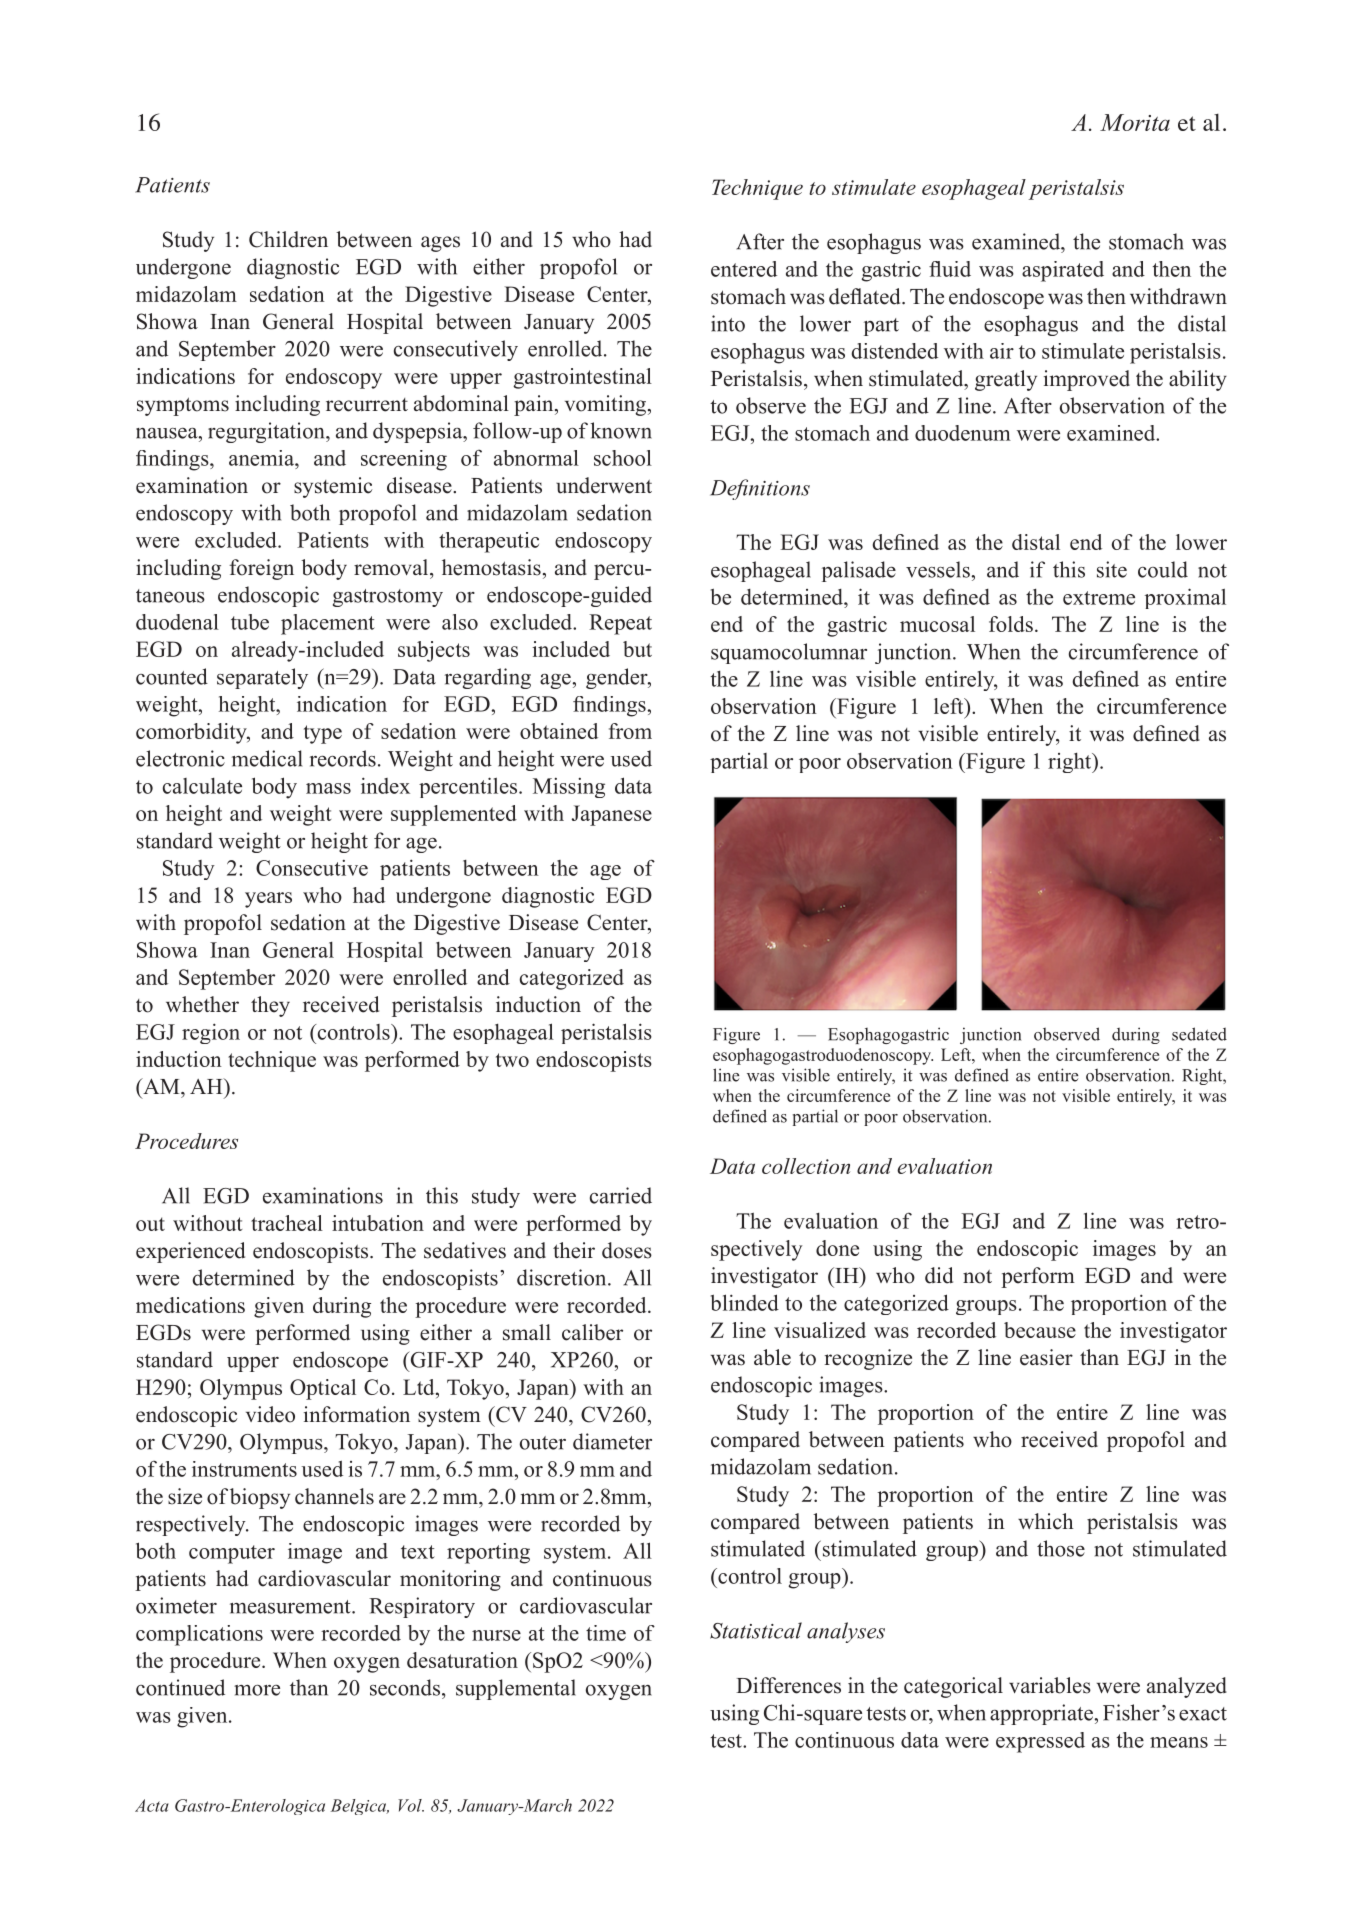 Image resolution: width=1356 pixels, height=1917 pixels. I want to click on more, so click(257, 1690).
